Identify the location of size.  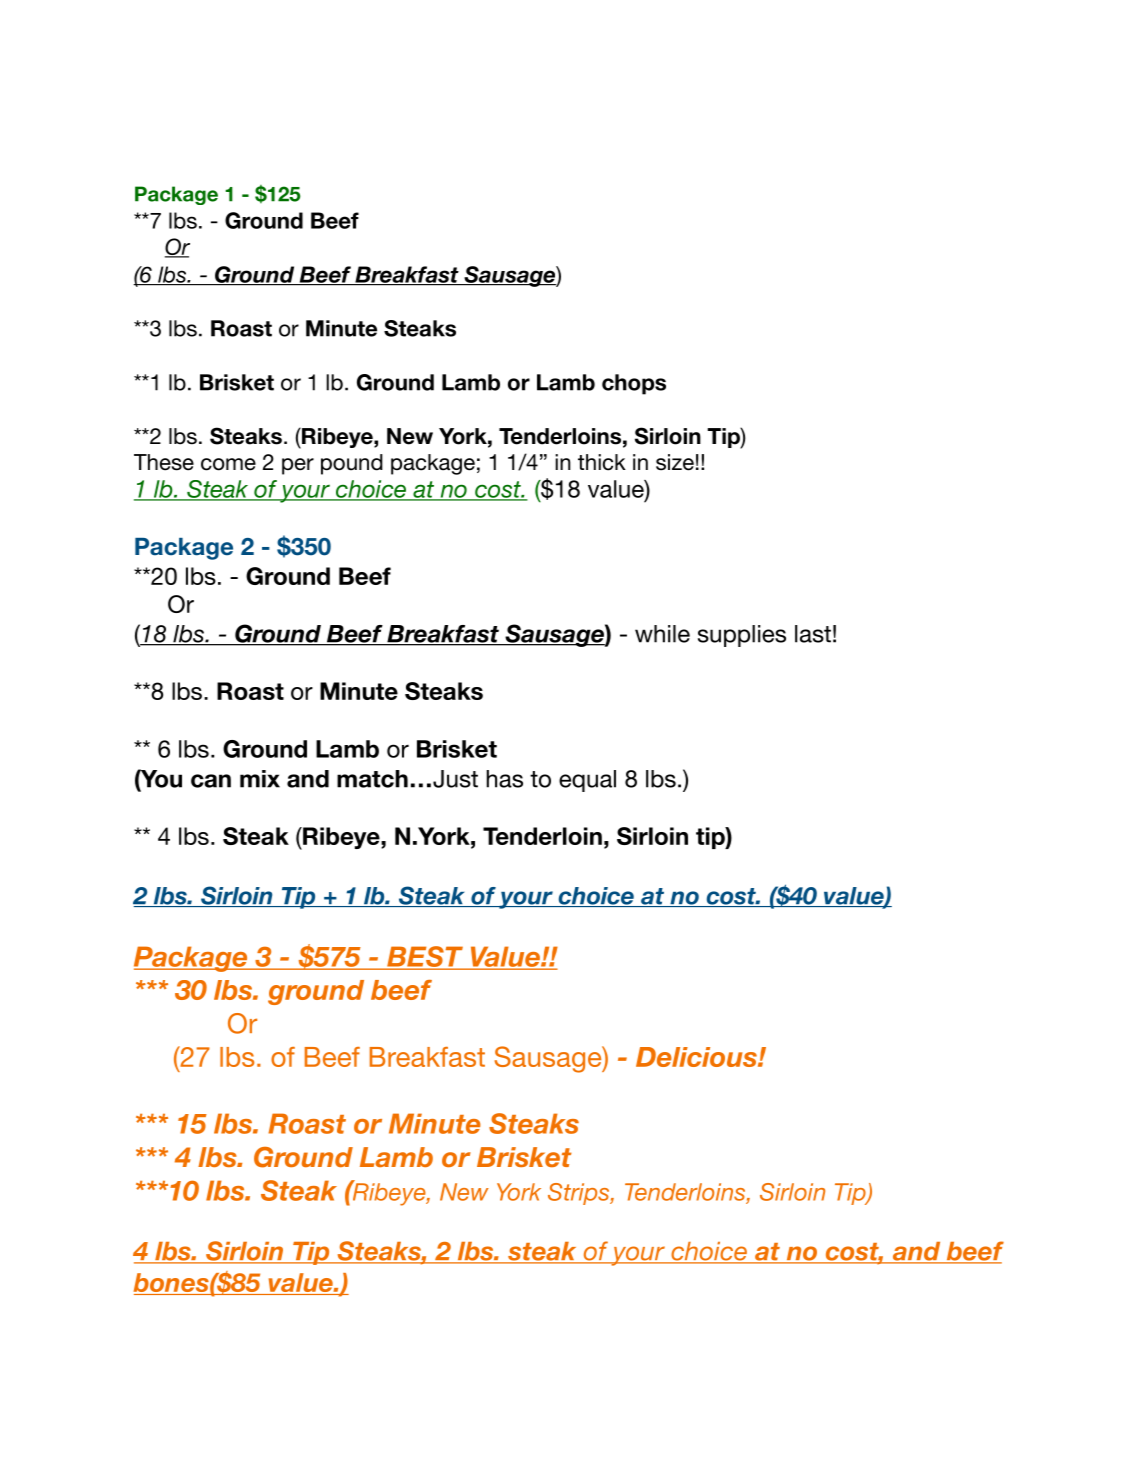
(675, 462).
